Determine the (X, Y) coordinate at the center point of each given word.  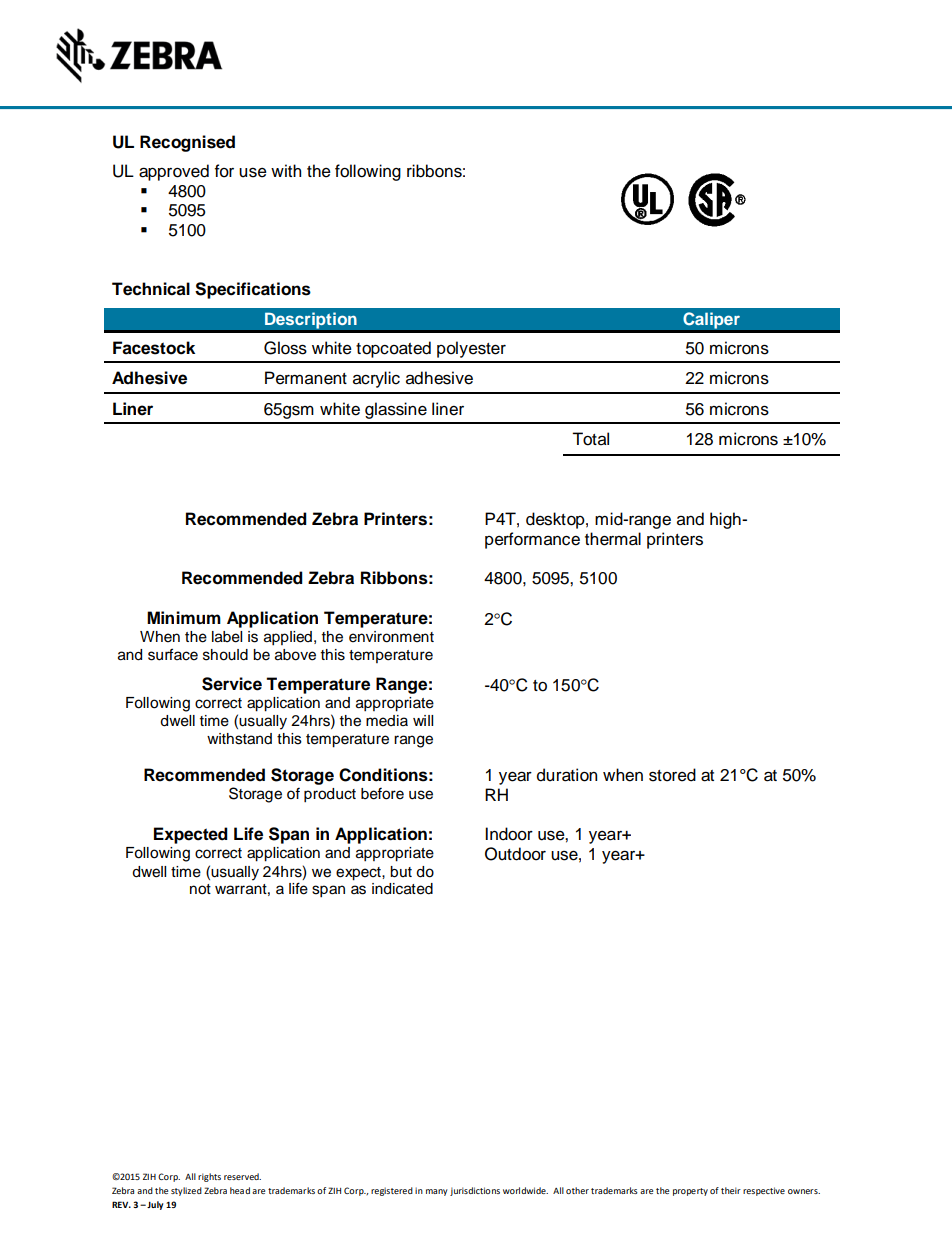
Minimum (184, 618)
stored (672, 775)
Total (590, 439)
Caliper (712, 320)
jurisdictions (475, 1191)
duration (567, 775)
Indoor (509, 834)
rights (209, 1177)
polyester (471, 349)
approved (174, 172)
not (200, 889)
